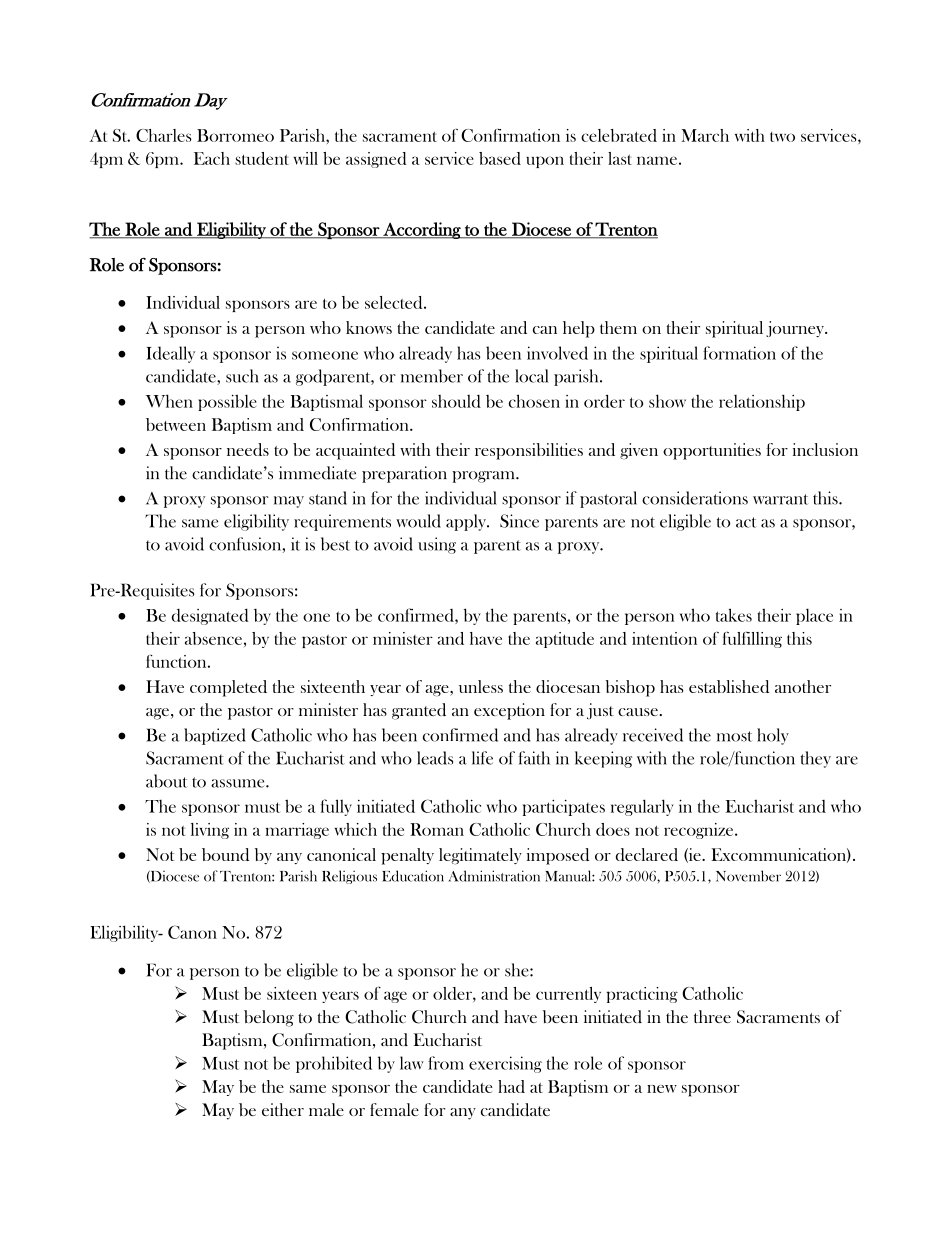 The height and width of the screenshot is (1233, 952). What do you see at coordinates (210, 616) in the screenshot?
I see `designated` at bounding box center [210, 616].
